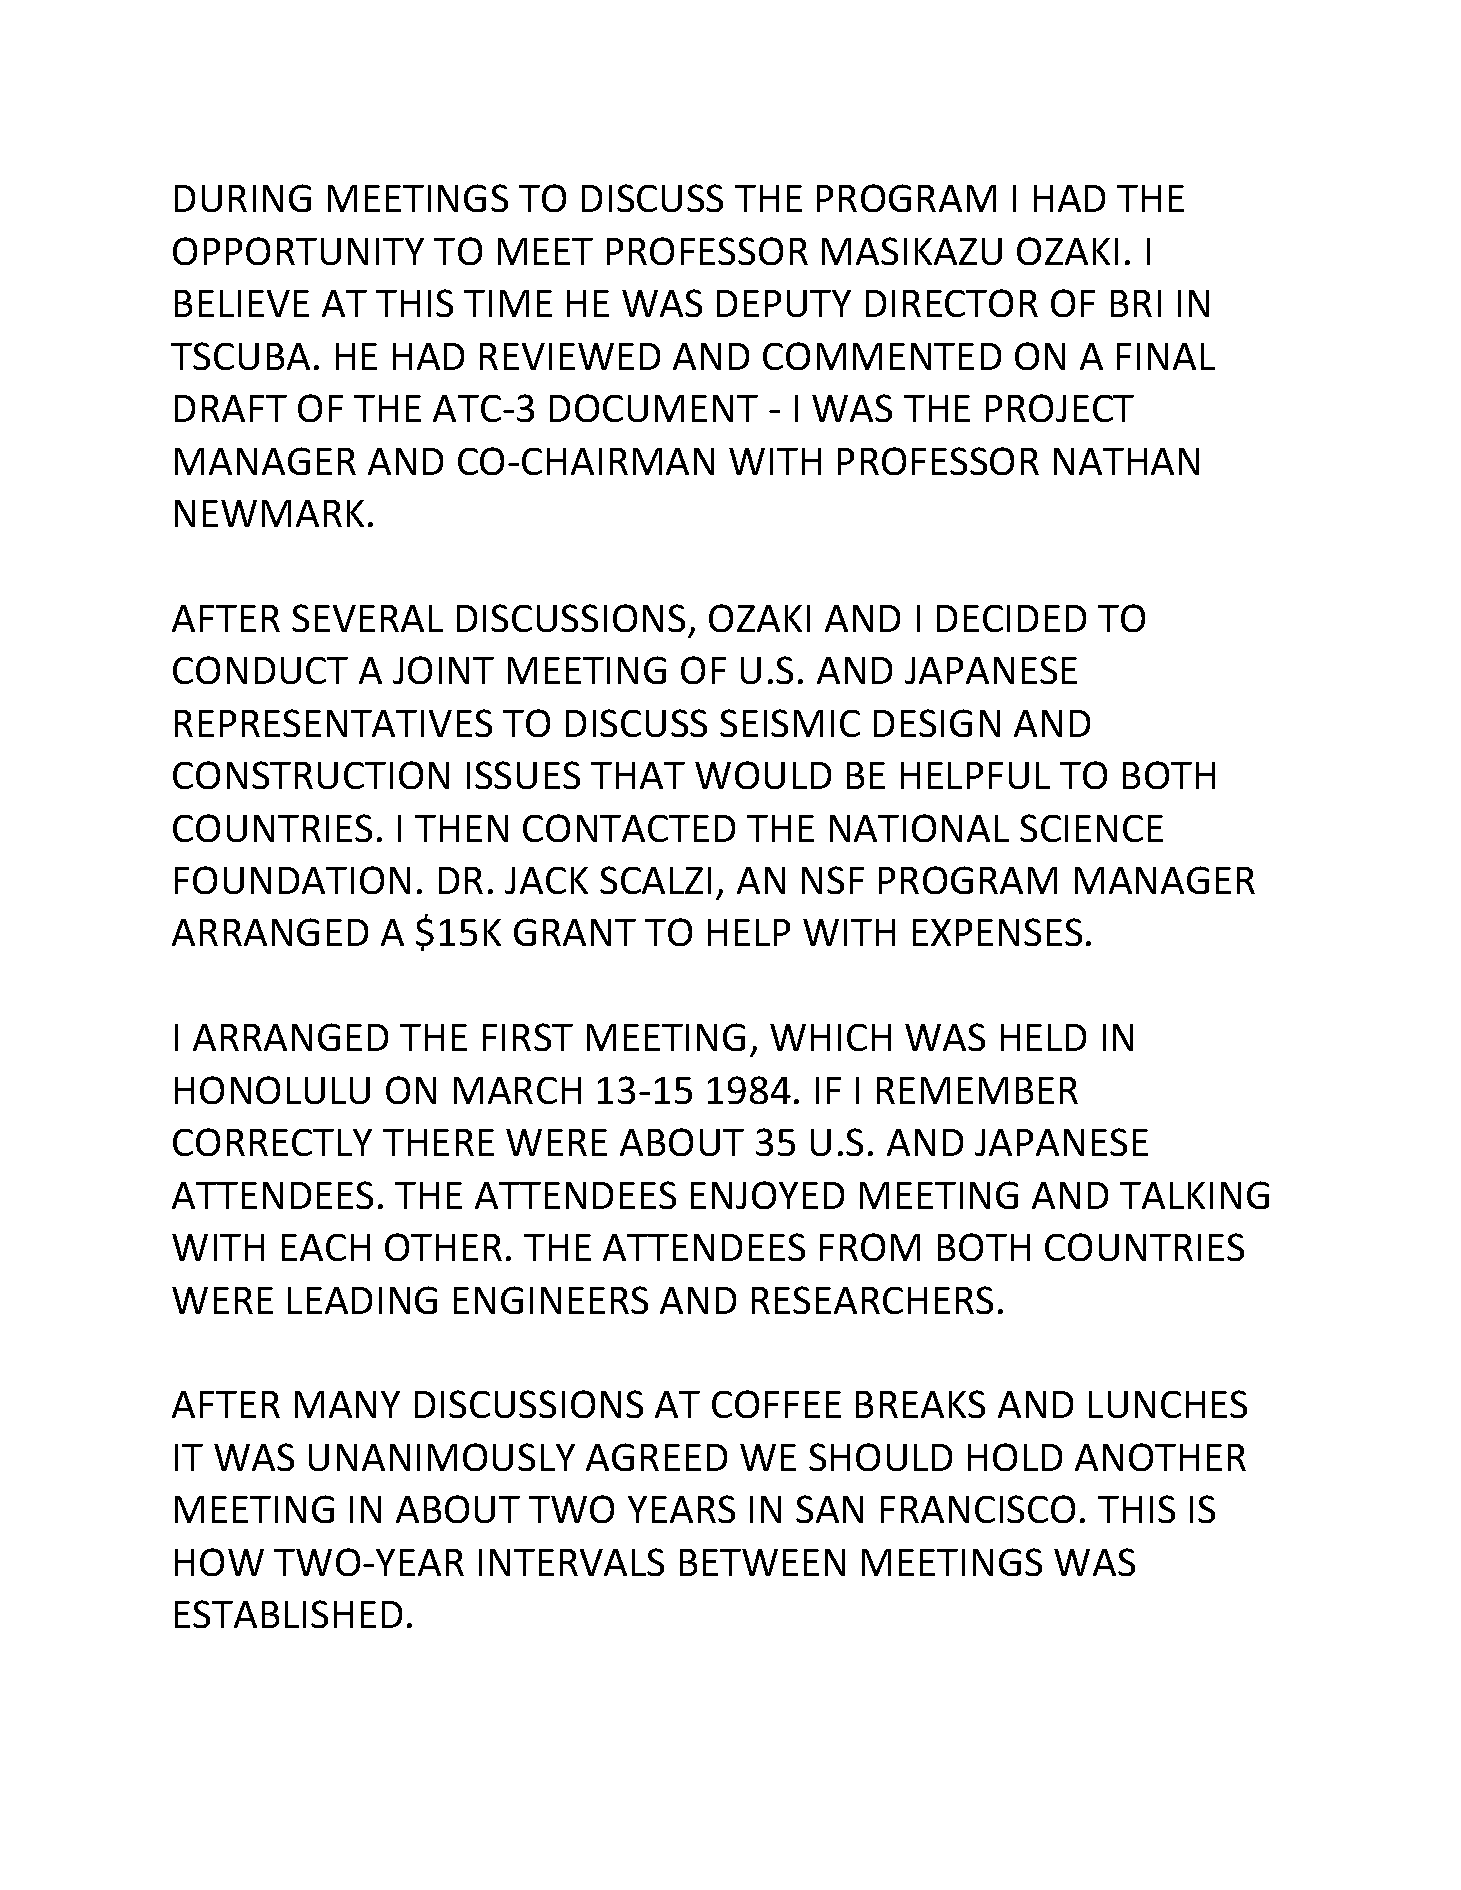 Image resolution: width=1461 pixels, height=1890 pixels. What do you see at coordinates (1136, 303) in the screenshot?
I see `BRI` at bounding box center [1136, 303].
